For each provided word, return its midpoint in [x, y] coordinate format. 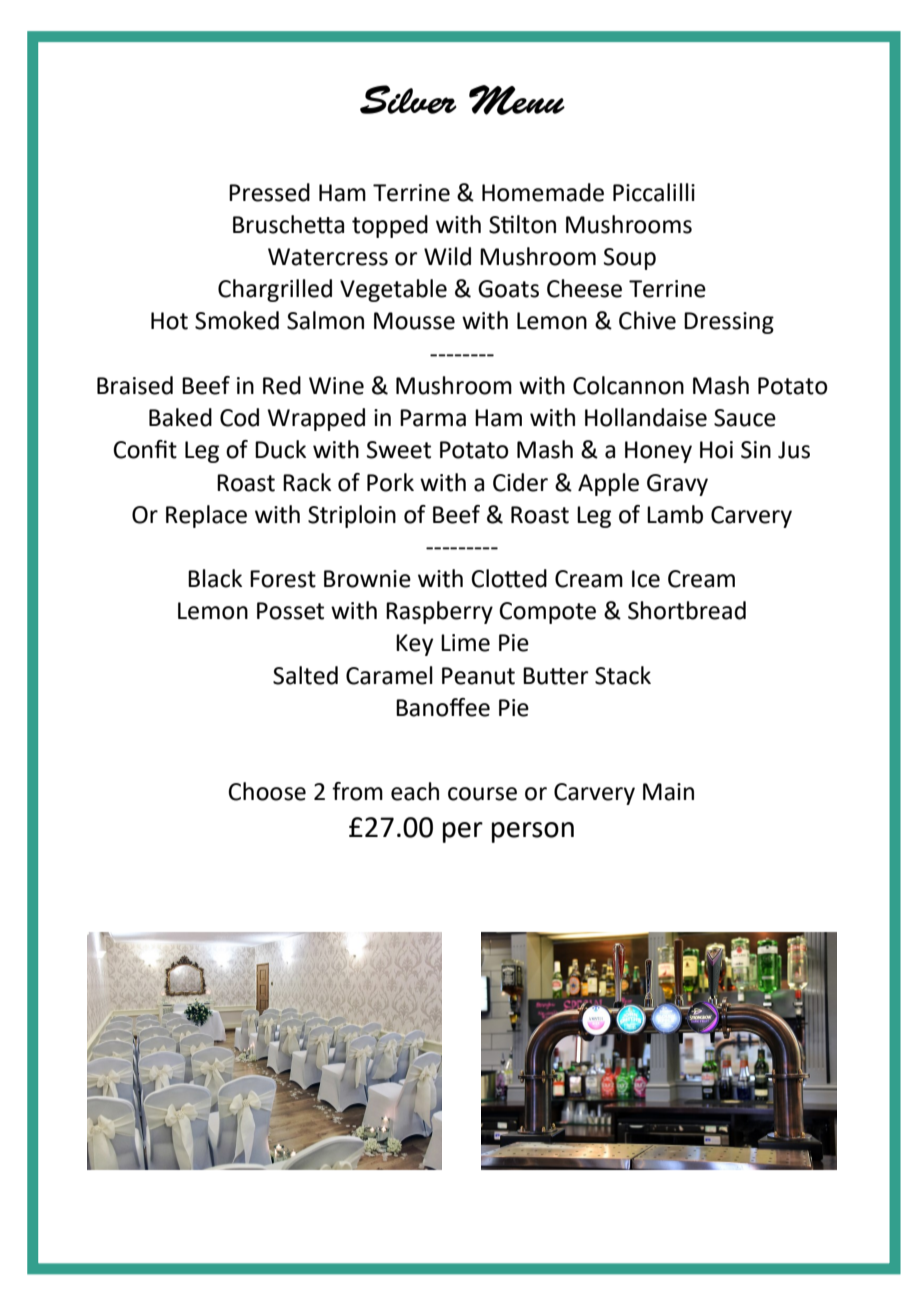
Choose [267, 791]
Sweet [399, 450]
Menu [517, 100]
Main [668, 792]
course [482, 794]
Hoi [716, 450]
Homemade [543, 192]
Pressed [269, 192]
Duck [280, 449]
